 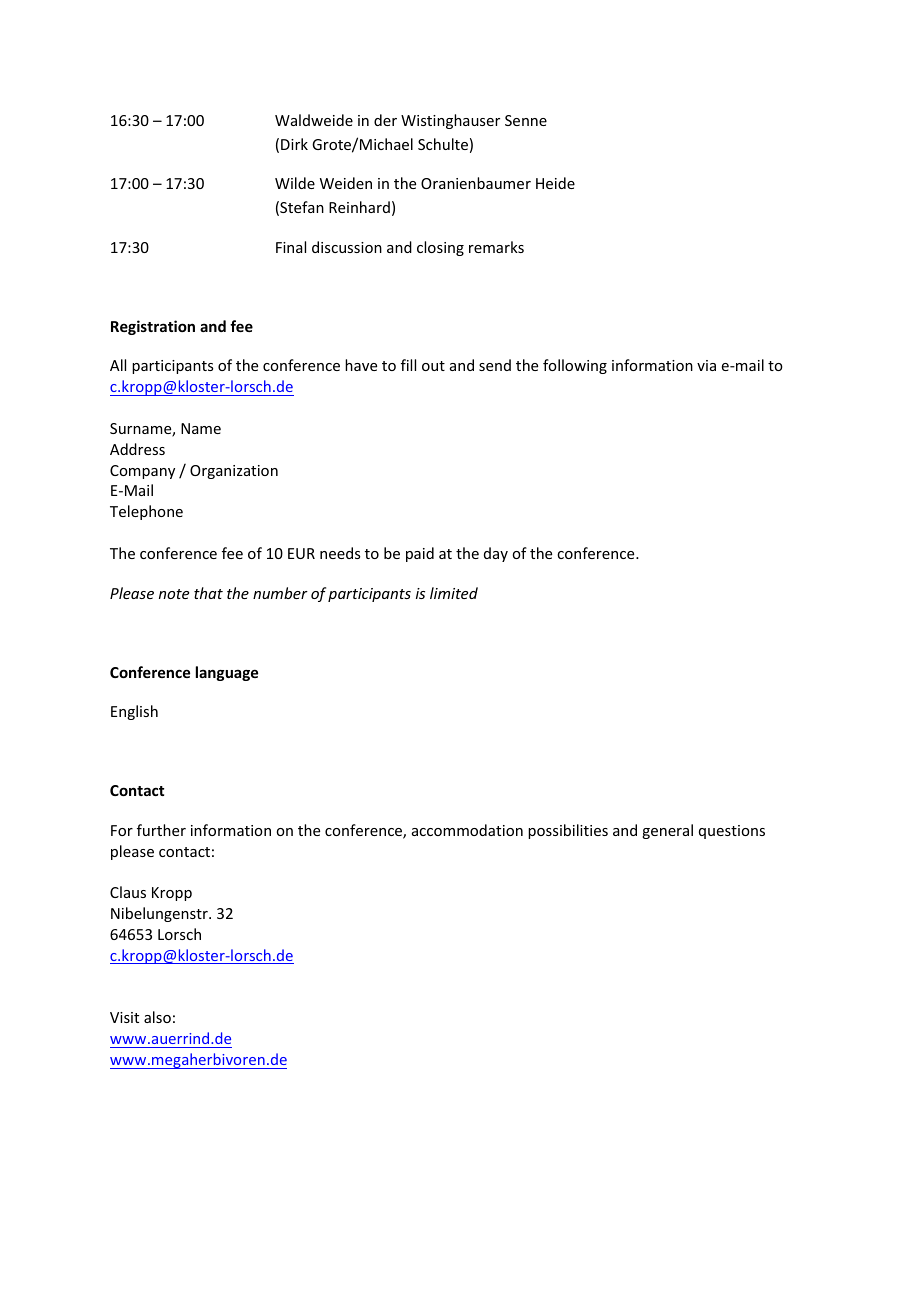 What do you see at coordinates (575, 366) in the screenshot?
I see `following` at bounding box center [575, 366].
